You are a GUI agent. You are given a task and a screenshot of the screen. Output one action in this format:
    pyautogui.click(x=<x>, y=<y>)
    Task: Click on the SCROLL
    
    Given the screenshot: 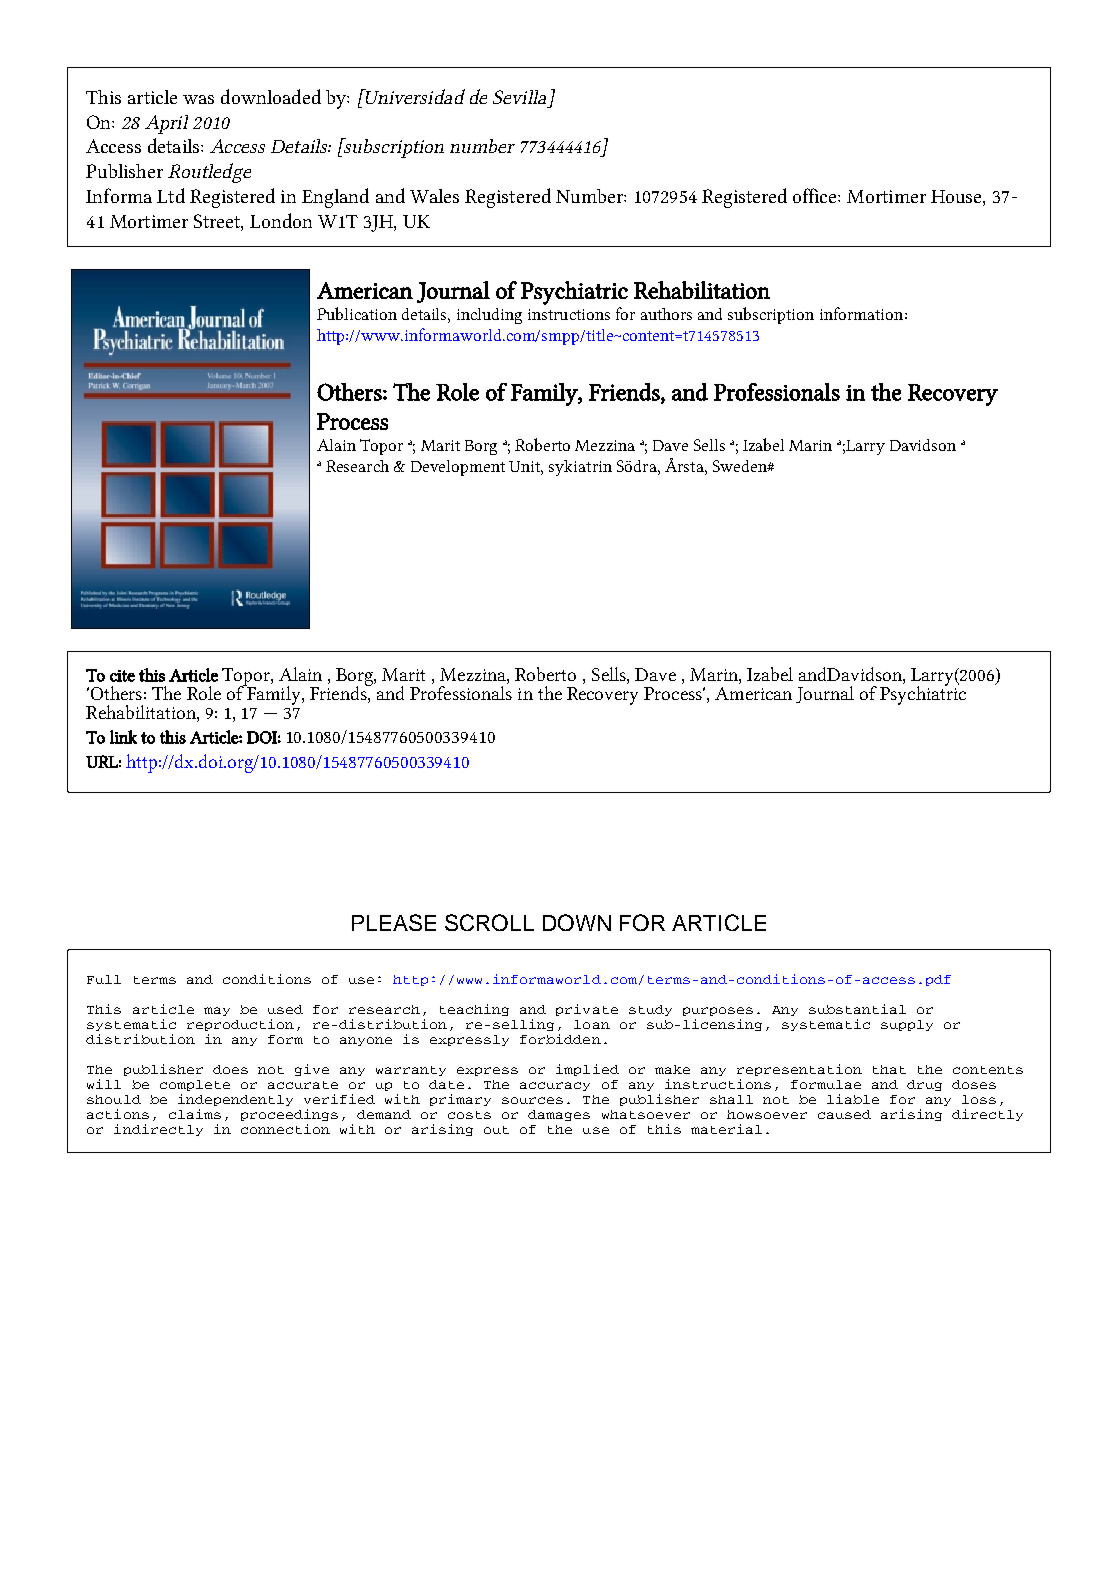 What is the action you would take?
    pyautogui.click(x=489, y=922)
